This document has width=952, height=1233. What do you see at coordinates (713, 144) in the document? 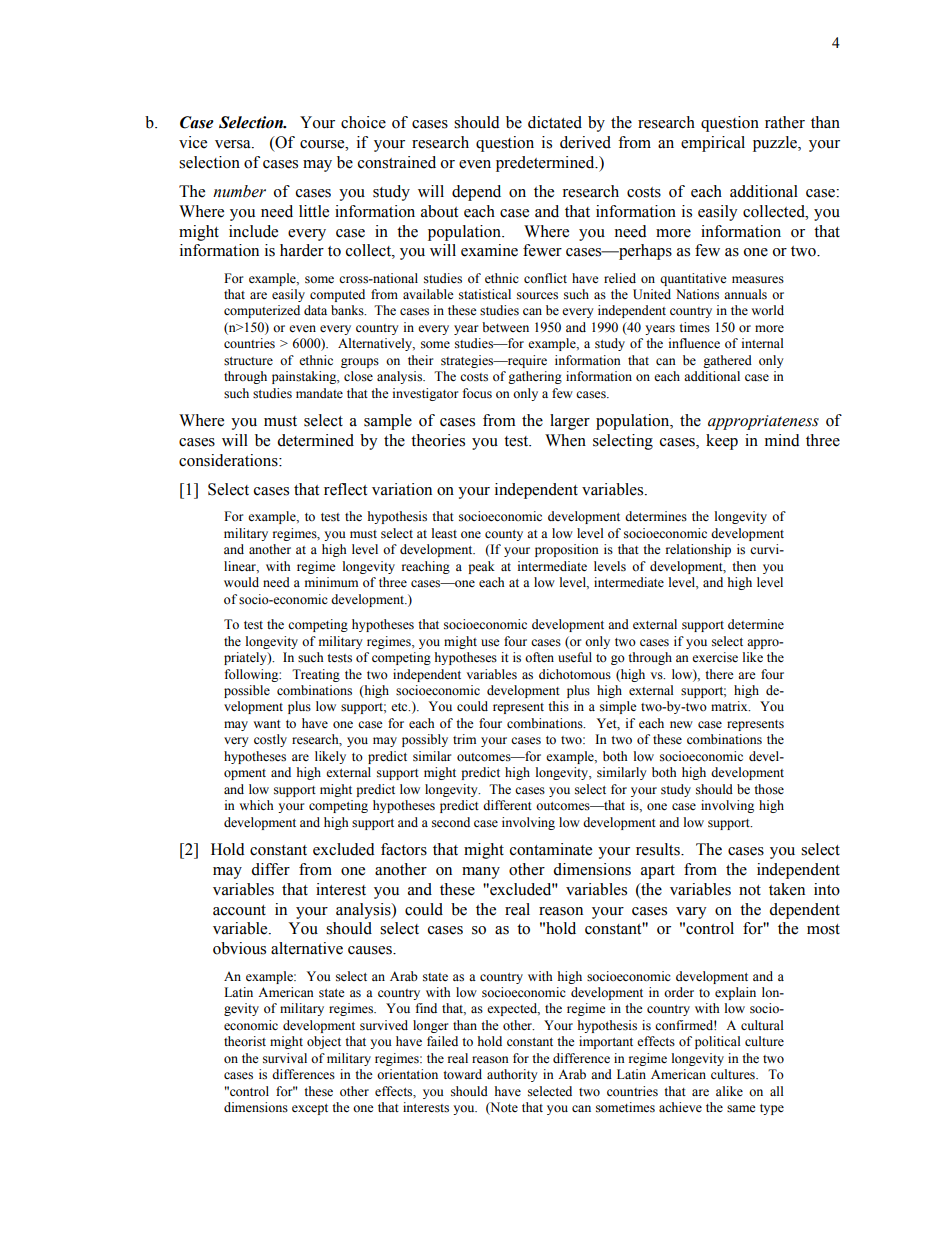
I see `empirical` at bounding box center [713, 144].
